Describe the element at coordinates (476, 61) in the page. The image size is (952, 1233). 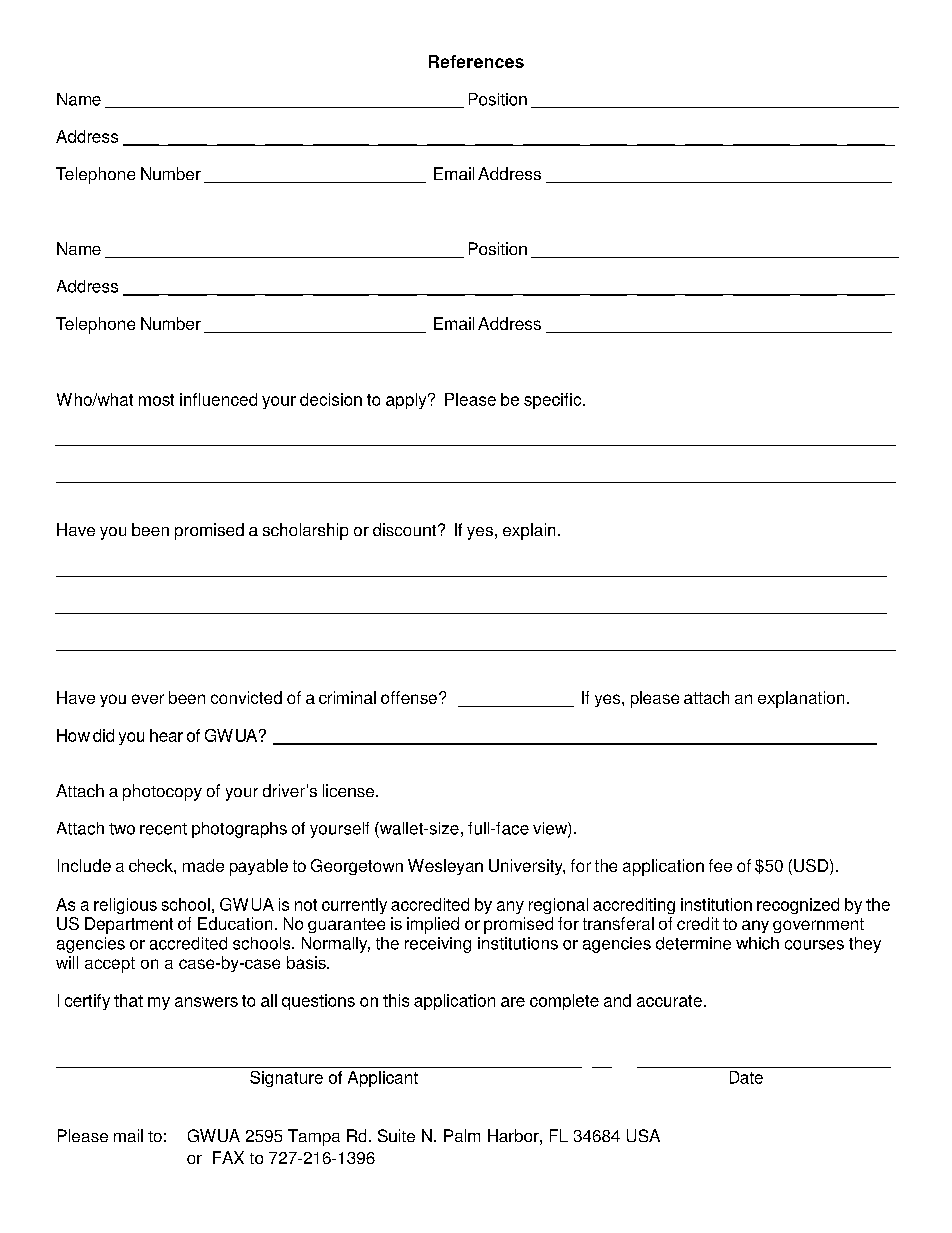
I see `References` at that location.
